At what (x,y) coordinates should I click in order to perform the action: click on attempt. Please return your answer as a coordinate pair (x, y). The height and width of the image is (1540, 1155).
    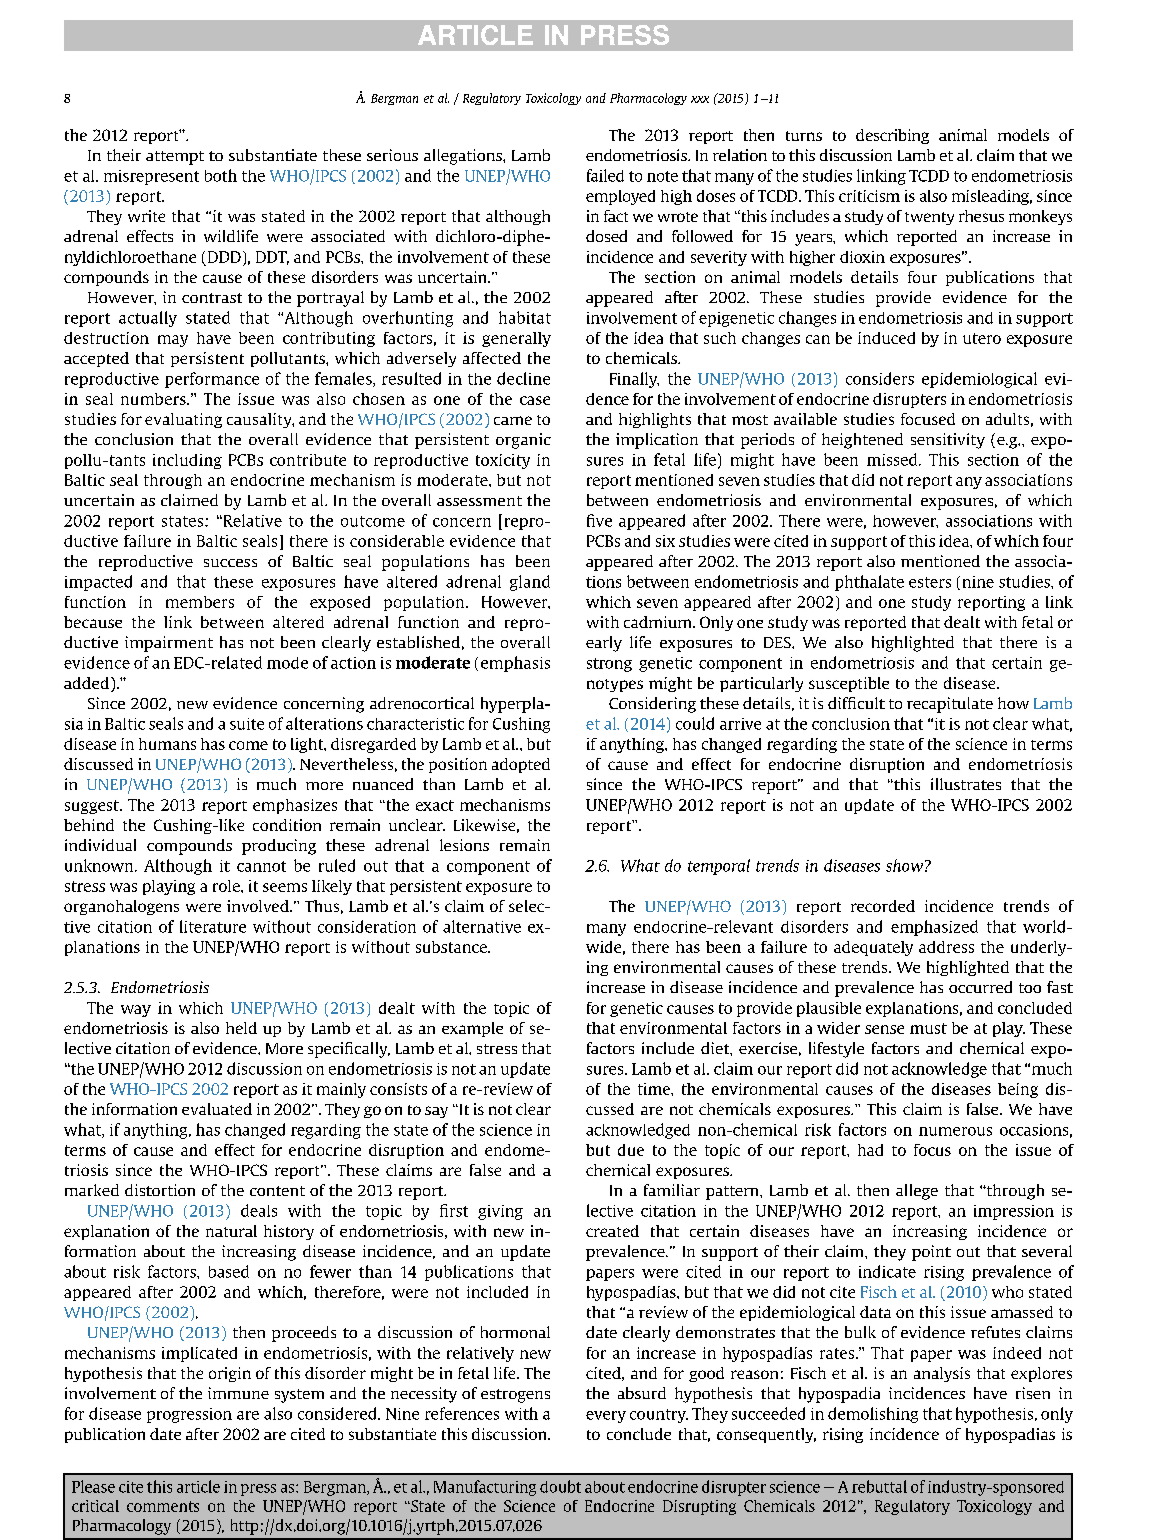
    Looking at the image, I should click on (175, 158).
